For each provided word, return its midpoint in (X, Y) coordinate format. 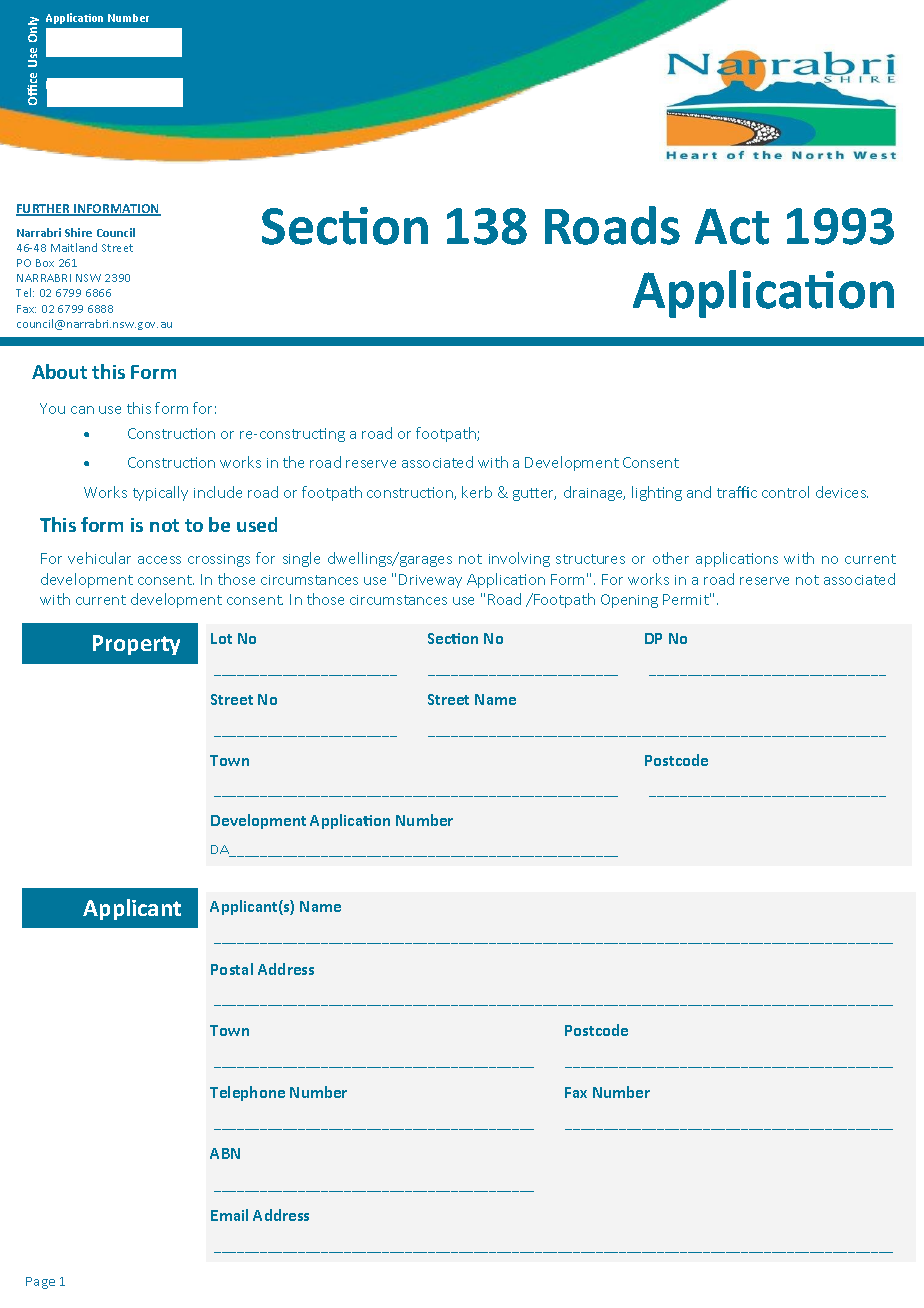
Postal (232, 969)
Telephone (247, 1093)
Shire (78, 232)
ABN (225, 1153)
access (159, 560)
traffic (737, 492)
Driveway (430, 581)
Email (229, 1215)
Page (40, 1283)
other (671, 558)
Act (732, 226)
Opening (629, 601)
